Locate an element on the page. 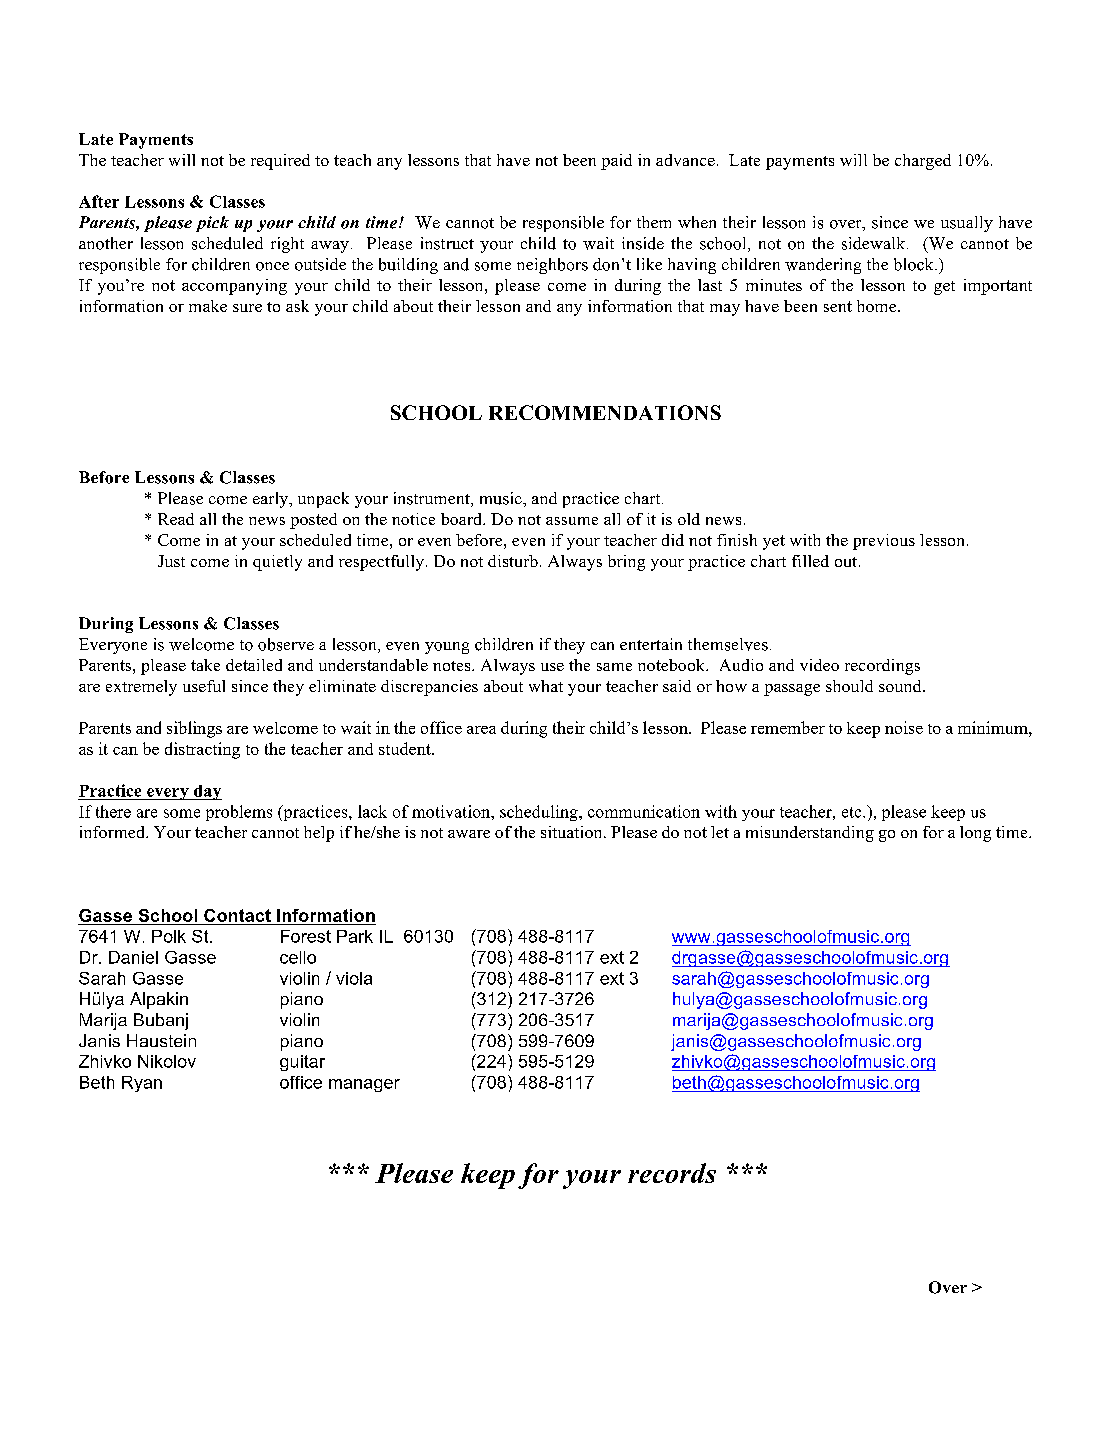 This image has width=1111, height=1438. Ryan is located at coordinates (142, 1084).
